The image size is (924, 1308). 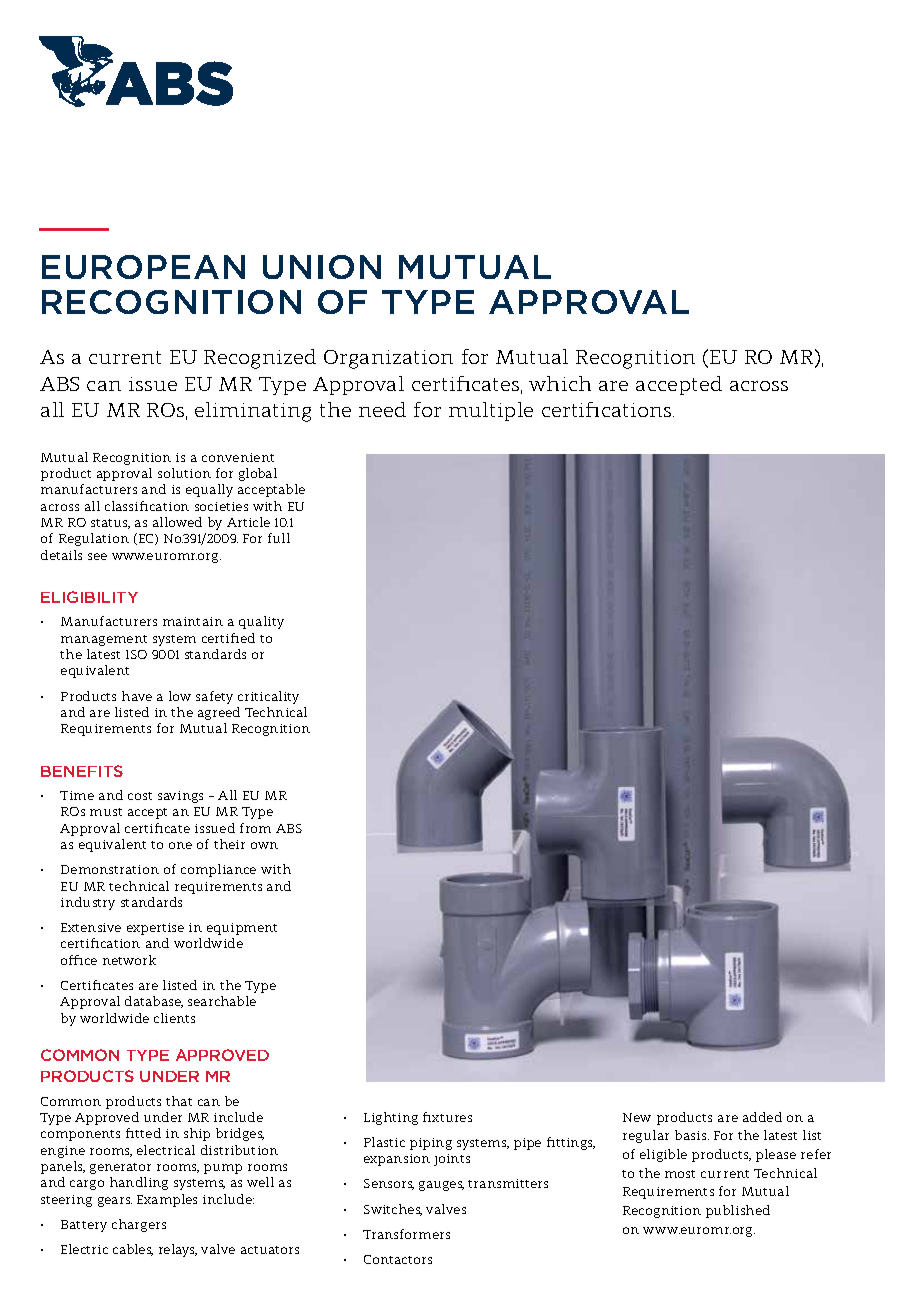 What do you see at coordinates (388, 359) in the screenshot?
I see `Organization` at bounding box center [388, 359].
